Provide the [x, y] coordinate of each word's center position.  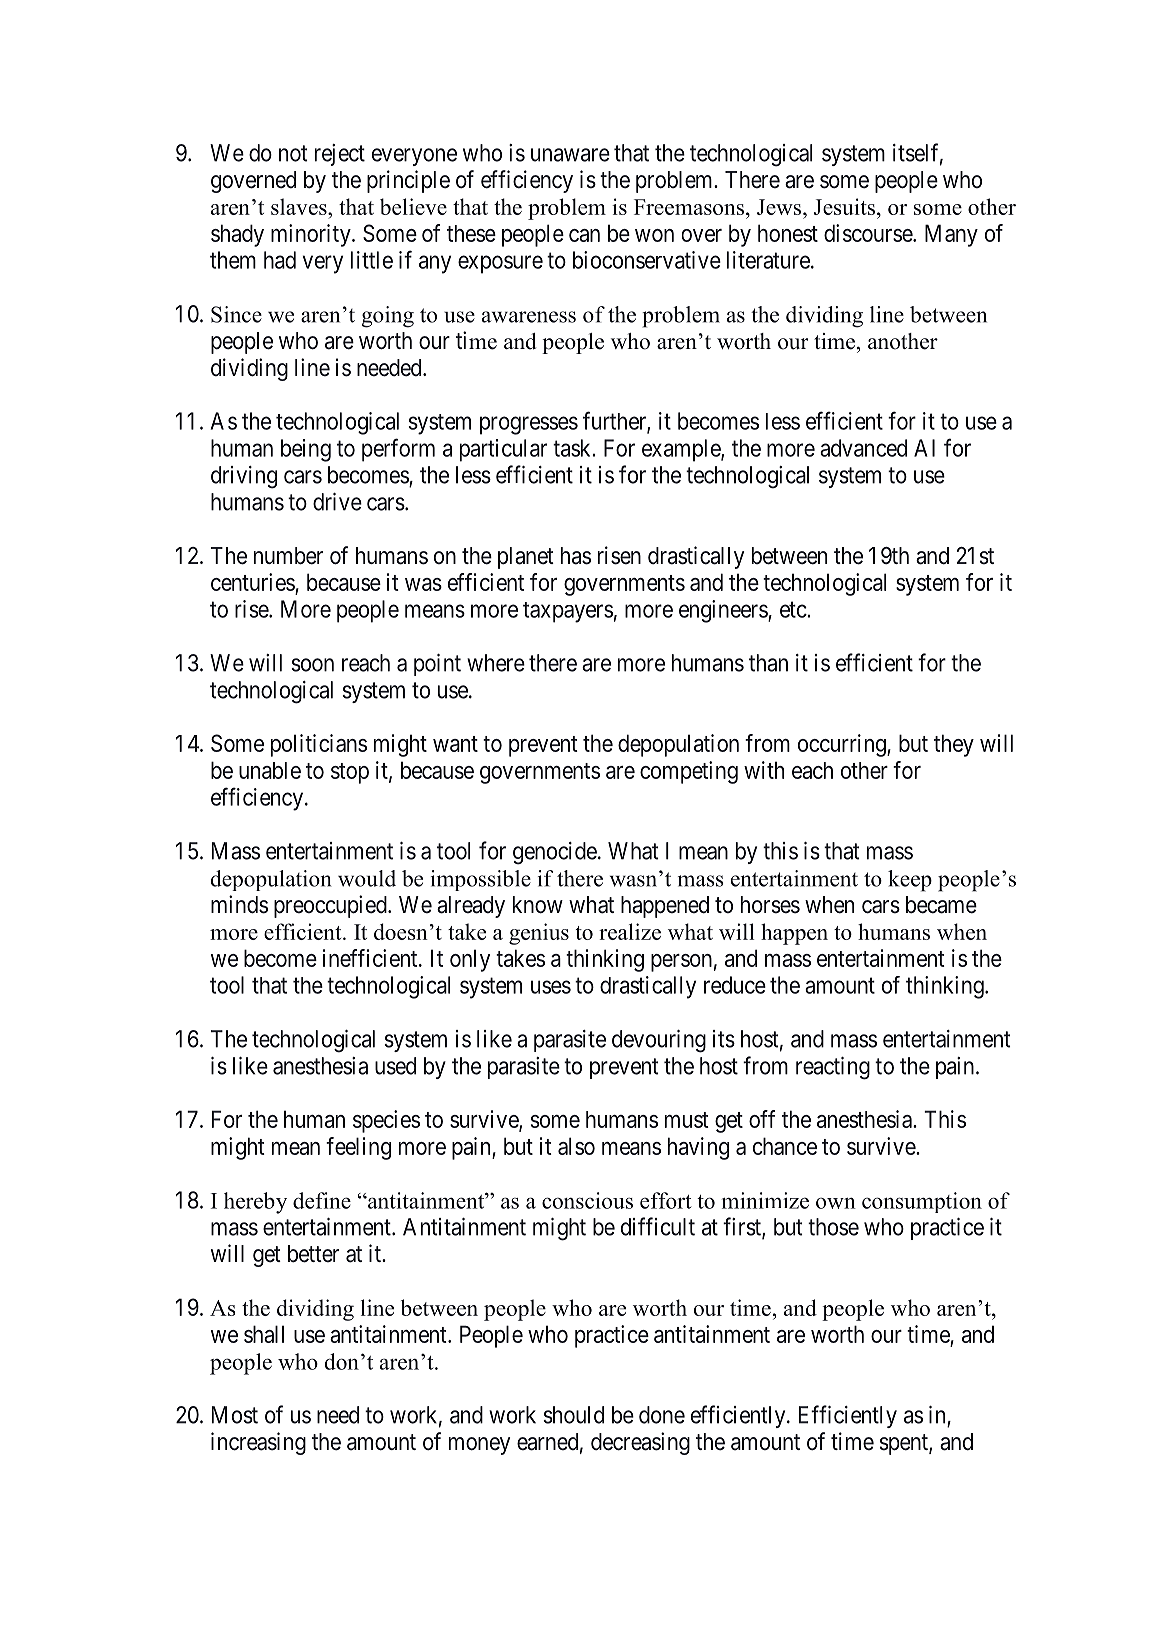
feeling [358, 1148]
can [584, 235]
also [576, 1146]
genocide [555, 853]
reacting [833, 1068]
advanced [863, 448]
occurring [843, 745]
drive [337, 502]
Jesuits [844, 206]
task [573, 448]
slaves [300, 206]
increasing [258, 1443]
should [573, 1415]
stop [350, 773]
